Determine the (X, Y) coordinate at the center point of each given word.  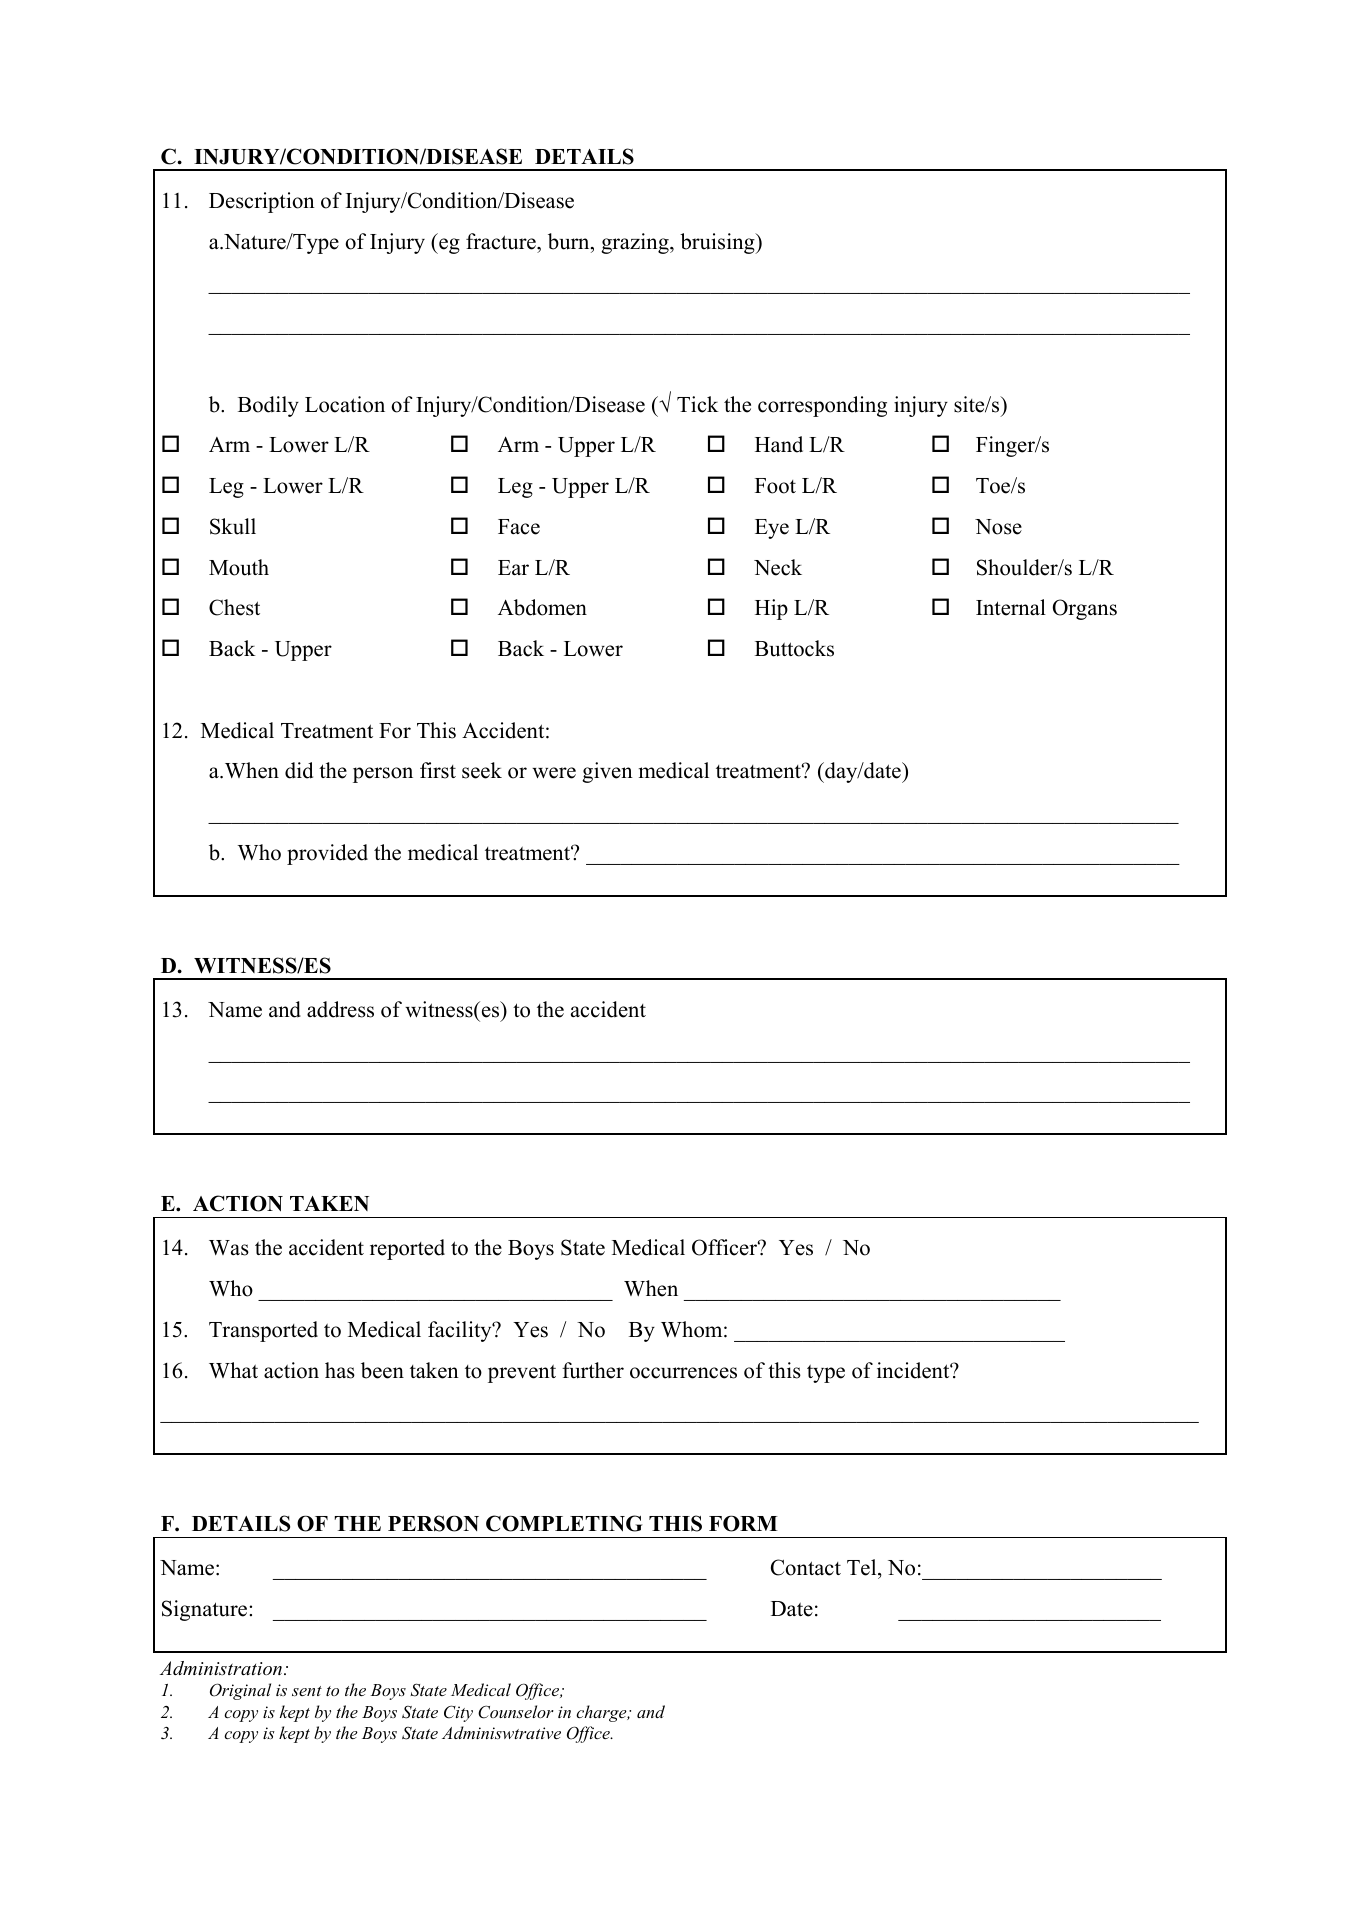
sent (307, 1691)
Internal (1011, 607)
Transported (263, 1331)
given (607, 772)
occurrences (683, 1373)
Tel (863, 1569)
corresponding (822, 406)
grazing (636, 243)
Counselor (516, 1712)
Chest (234, 607)
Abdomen (542, 607)
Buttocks (794, 648)
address (340, 1009)
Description (262, 202)
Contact (806, 1567)
